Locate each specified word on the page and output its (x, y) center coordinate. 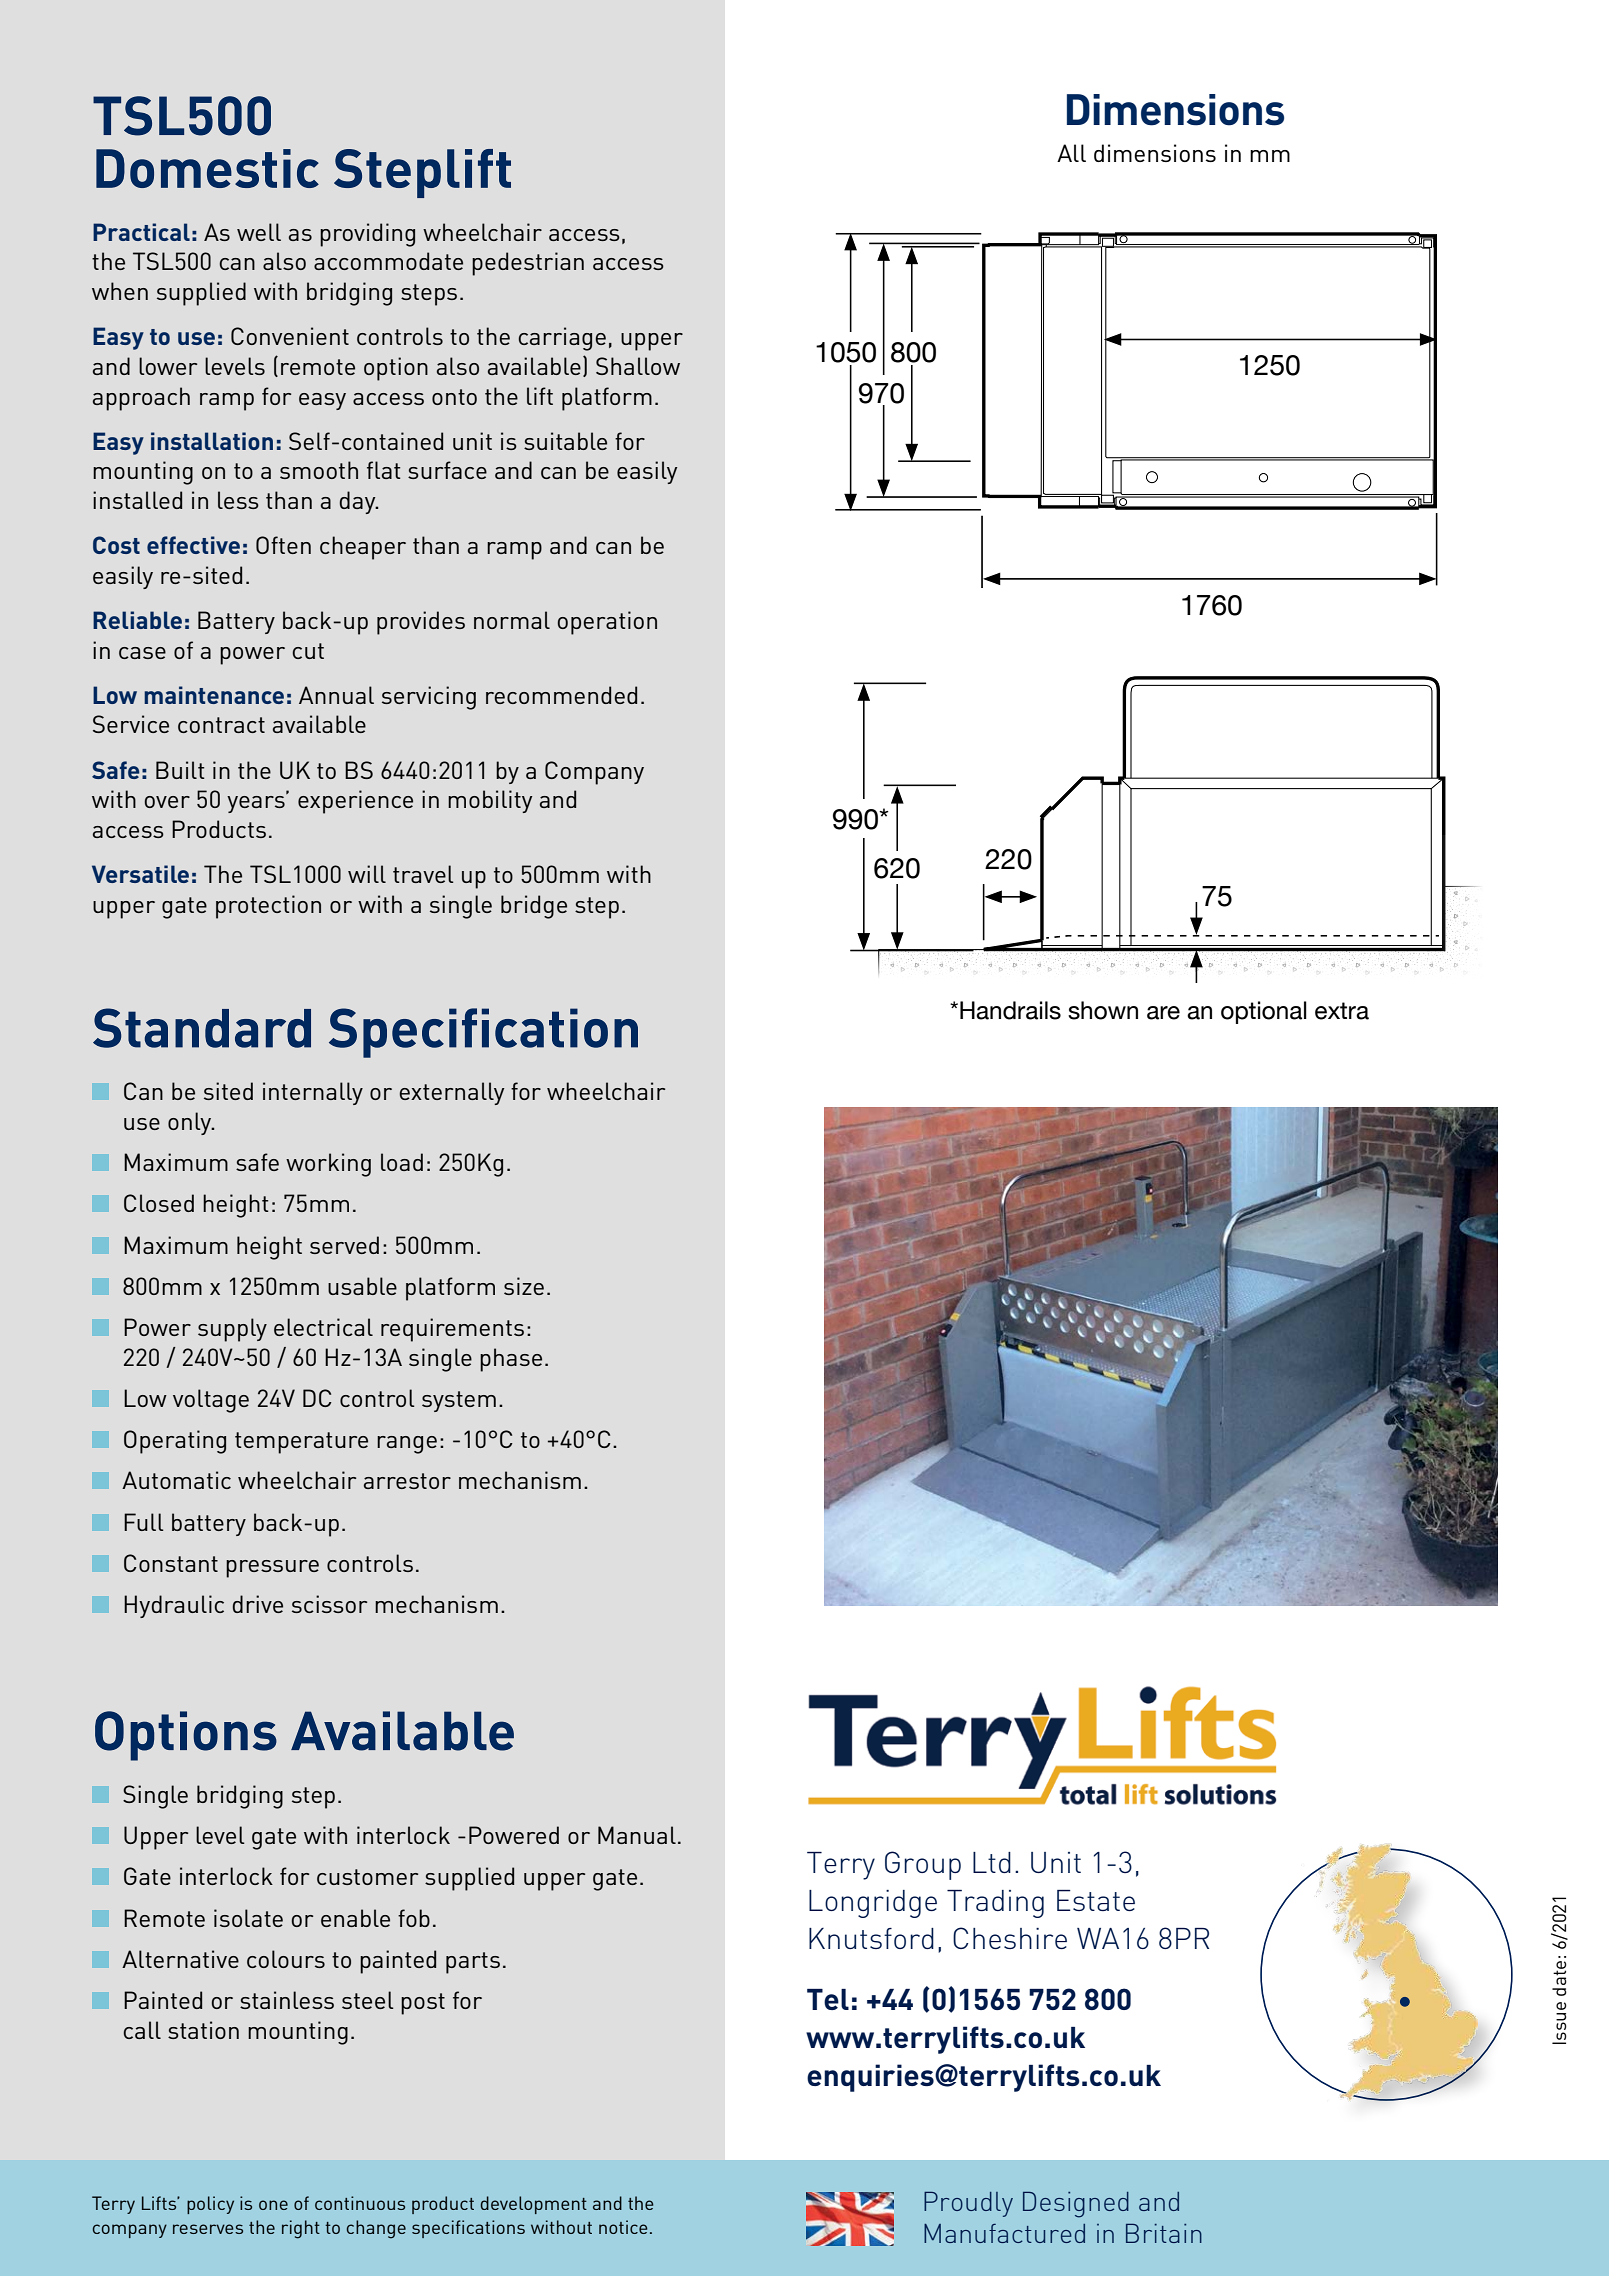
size (524, 1286)
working (328, 1165)
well (259, 232)
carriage (562, 339)
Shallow (638, 366)
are (1163, 1013)
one (273, 2205)
